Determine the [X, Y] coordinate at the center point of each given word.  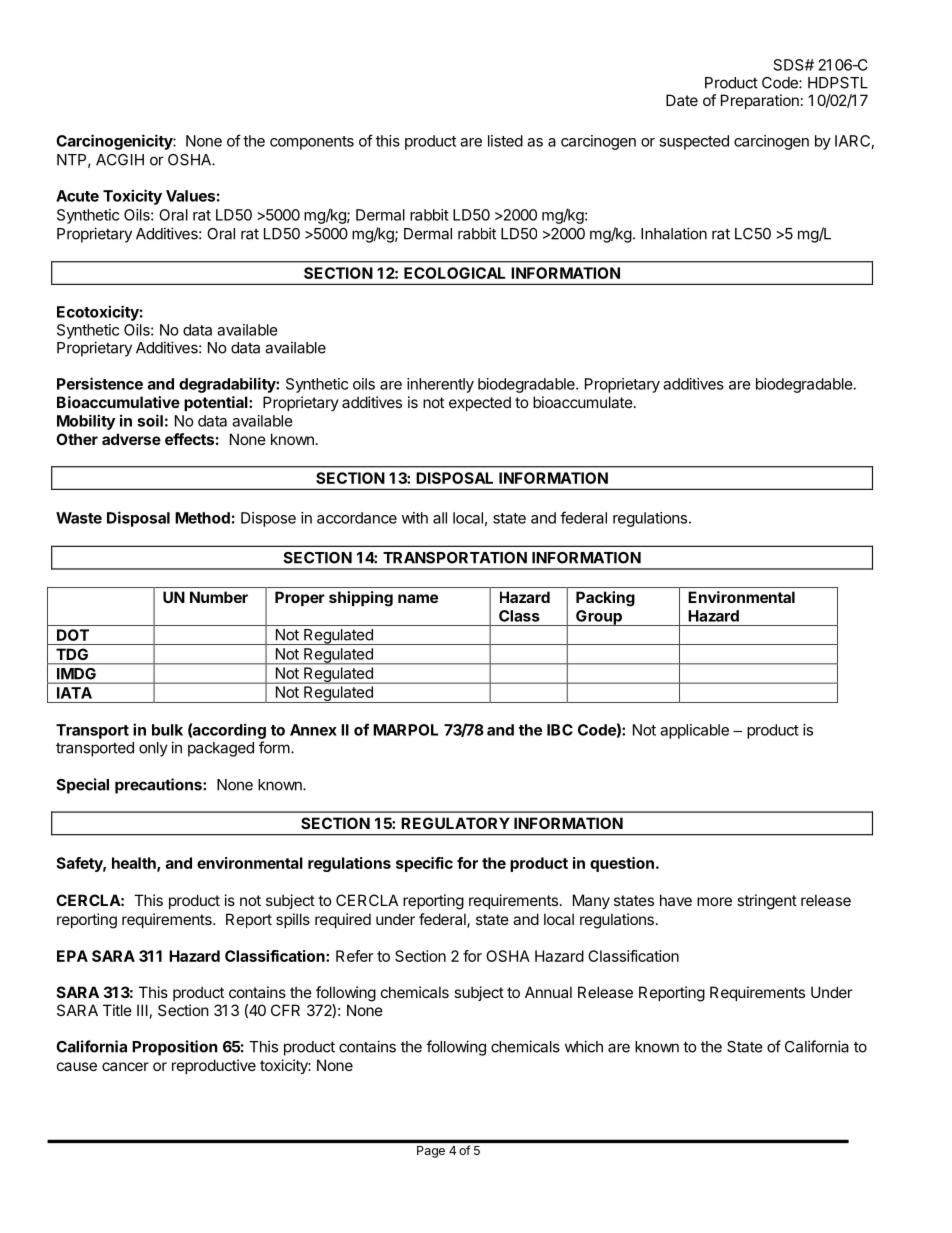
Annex [313, 730]
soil [150, 420]
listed [505, 141]
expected [480, 403]
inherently [440, 385]
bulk [167, 730]
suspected [694, 142]
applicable [694, 731]
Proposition [174, 1048]
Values [190, 196]
